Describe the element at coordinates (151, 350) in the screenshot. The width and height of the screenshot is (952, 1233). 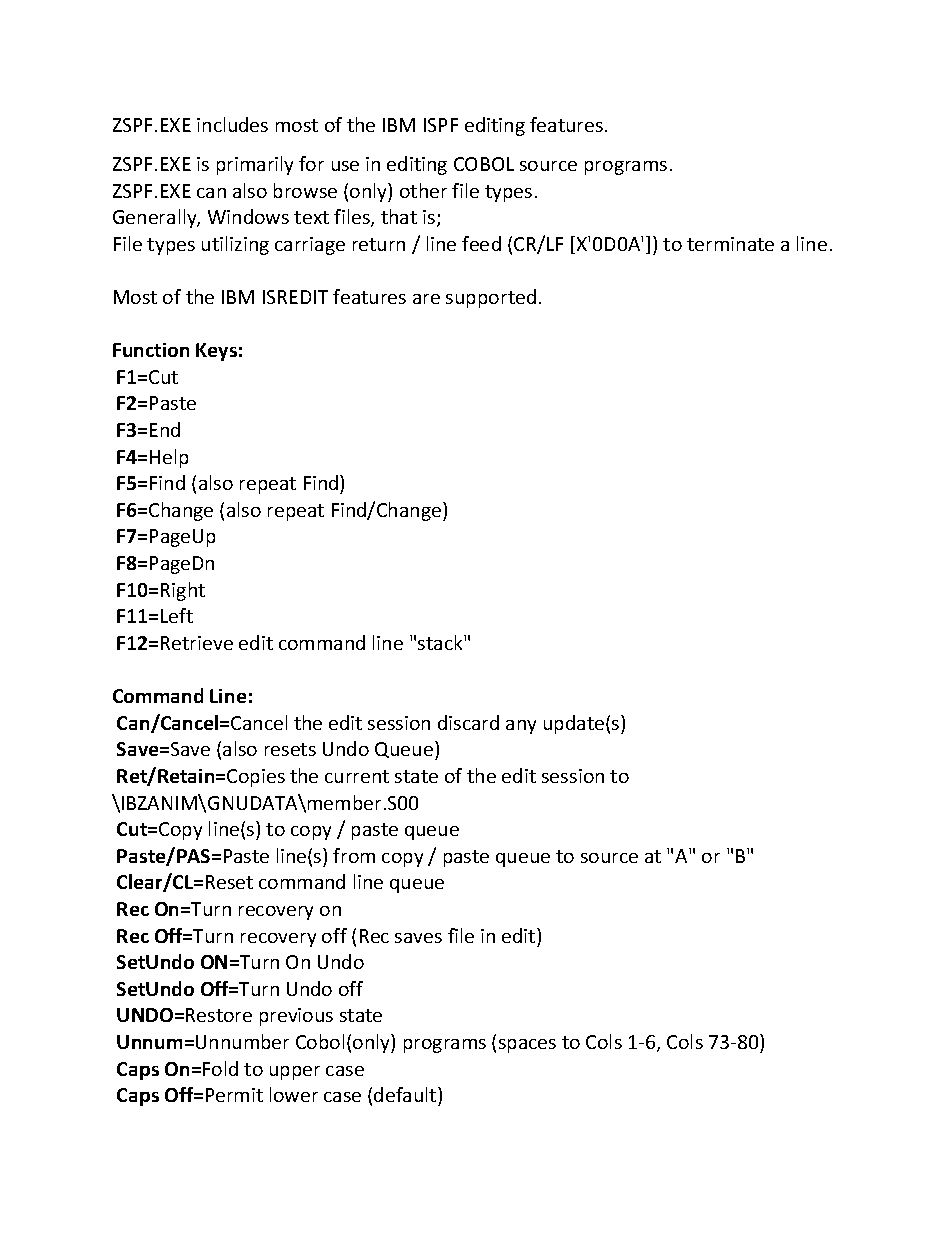
I see `Function` at that location.
